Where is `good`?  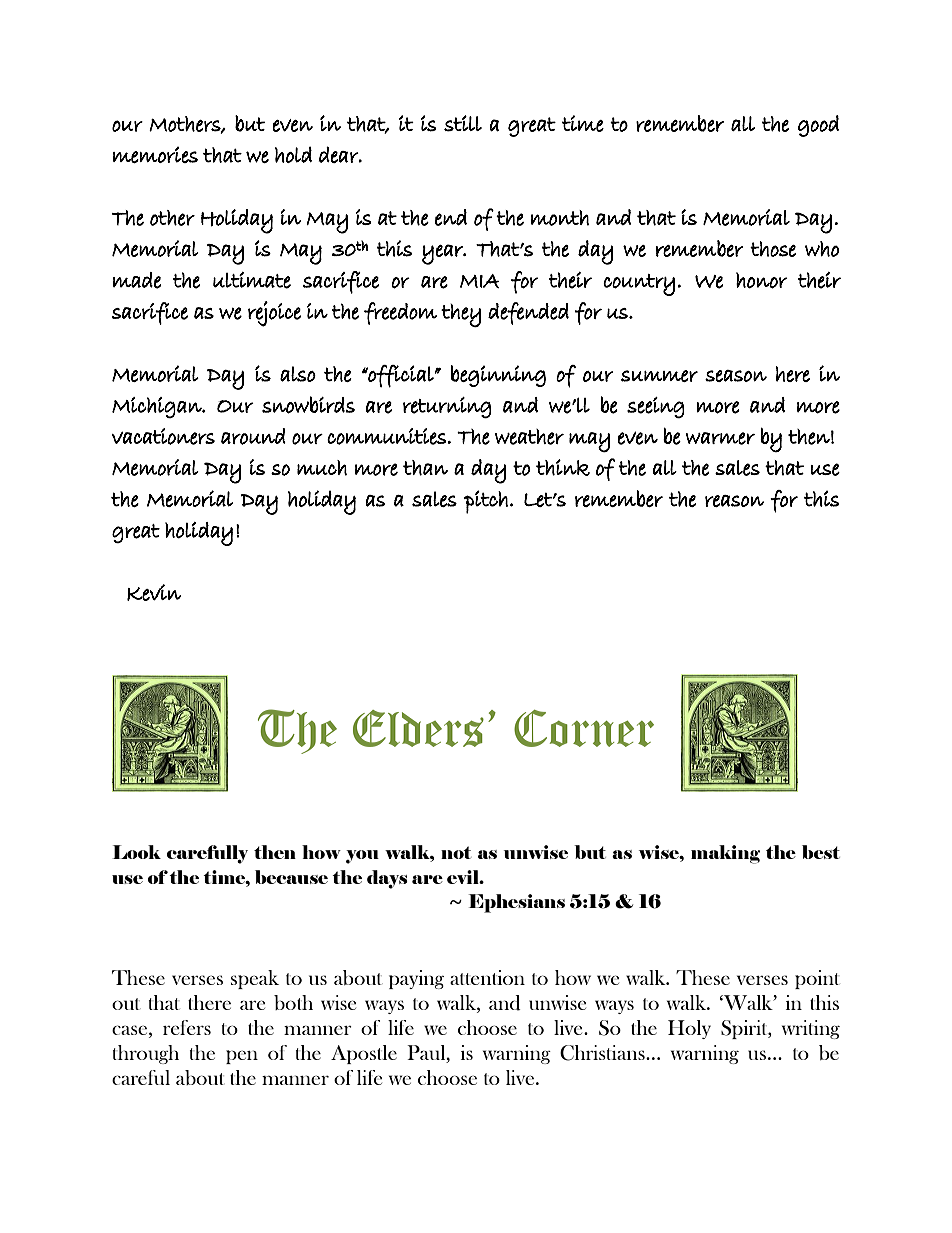 good is located at coordinates (818, 126).
